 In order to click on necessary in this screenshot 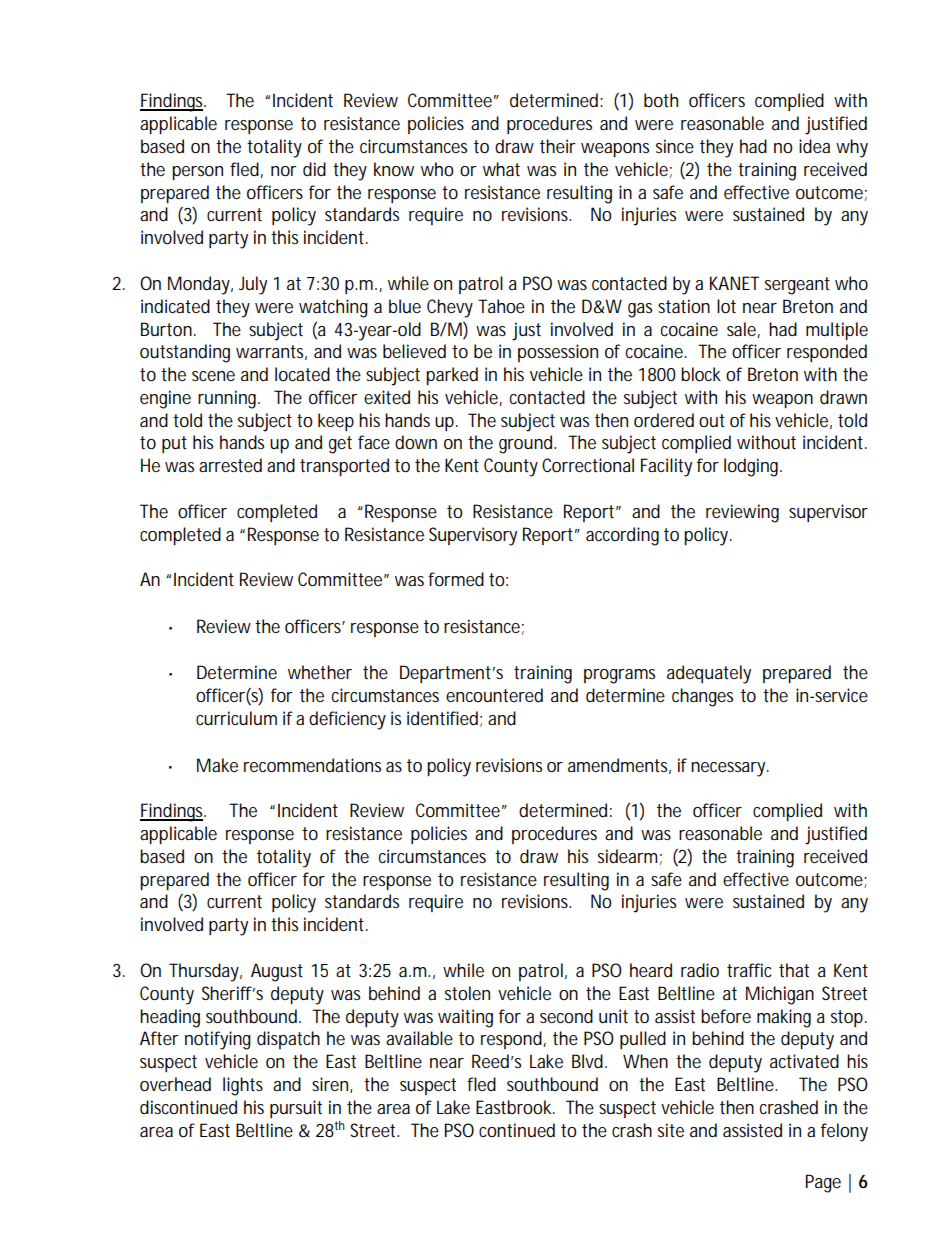, I will do `click(730, 769)`.
